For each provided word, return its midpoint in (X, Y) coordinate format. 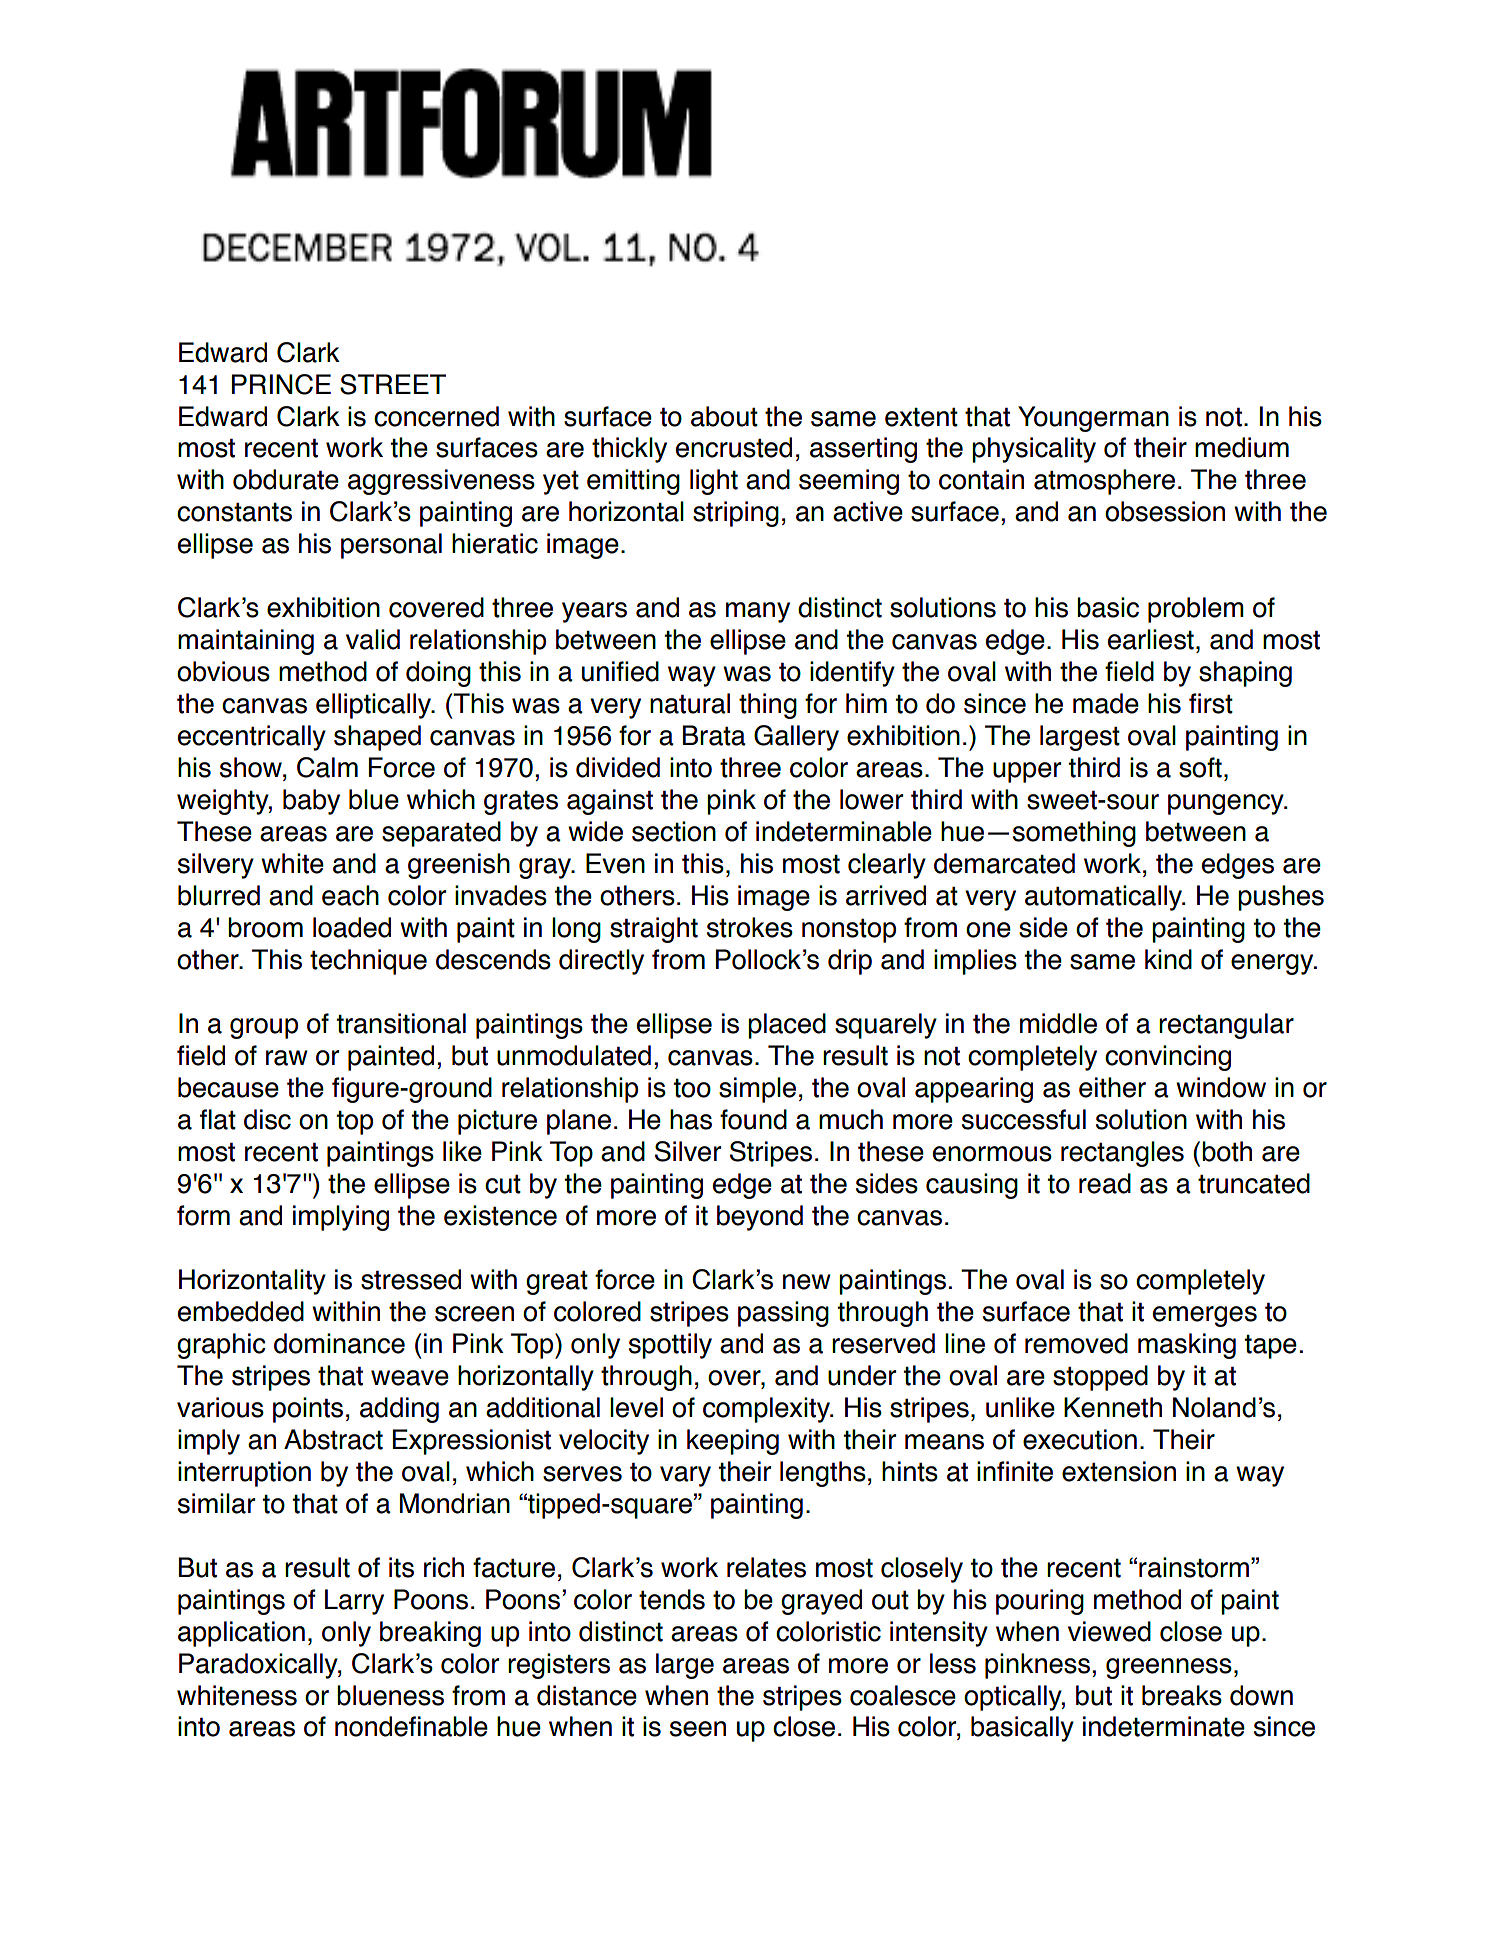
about (724, 416)
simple (757, 1090)
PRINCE (281, 384)
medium (1242, 447)
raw (287, 1058)
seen (698, 1729)
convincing (1168, 1058)
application (241, 1634)
